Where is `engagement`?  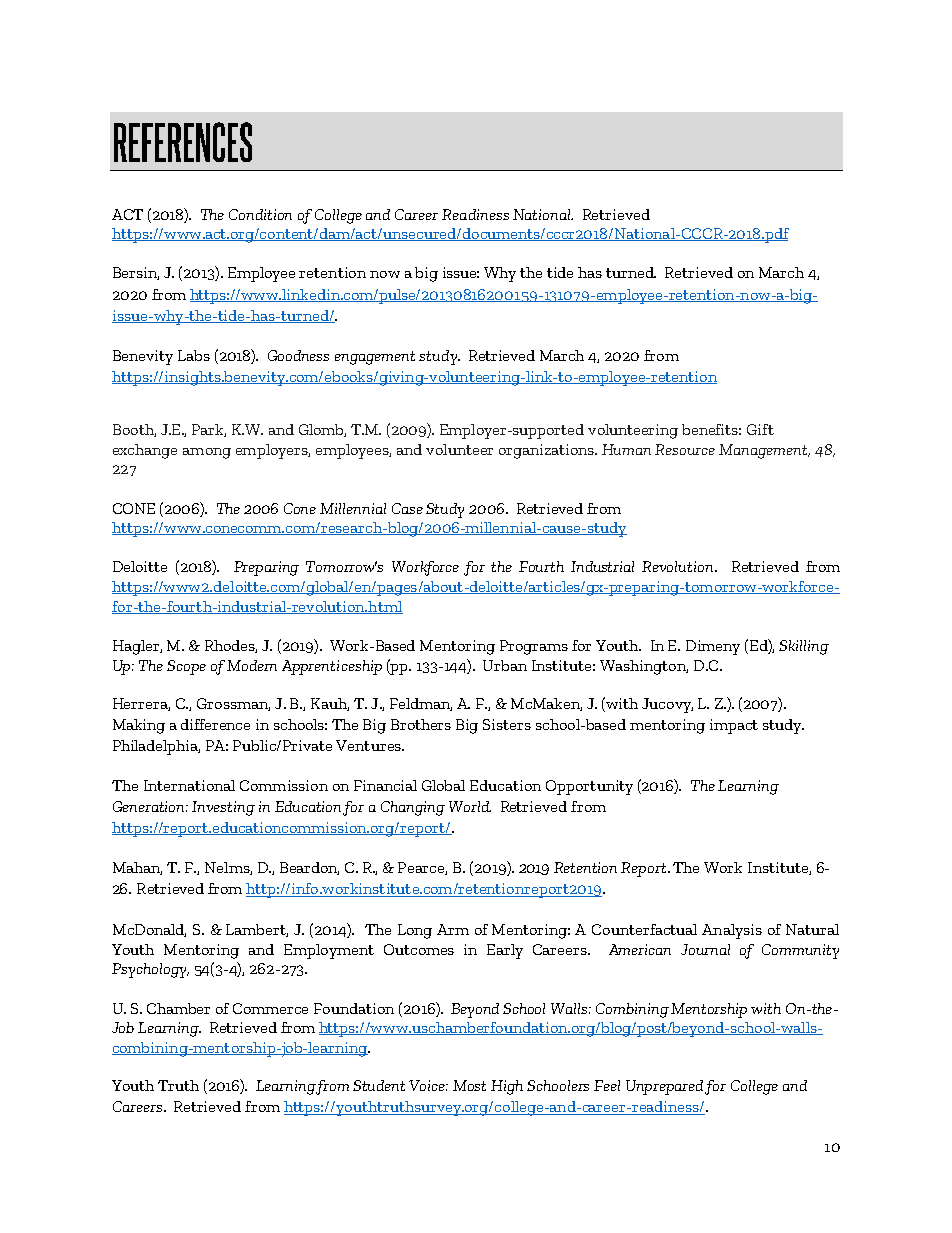 engagement is located at coordinates (375, 358).
